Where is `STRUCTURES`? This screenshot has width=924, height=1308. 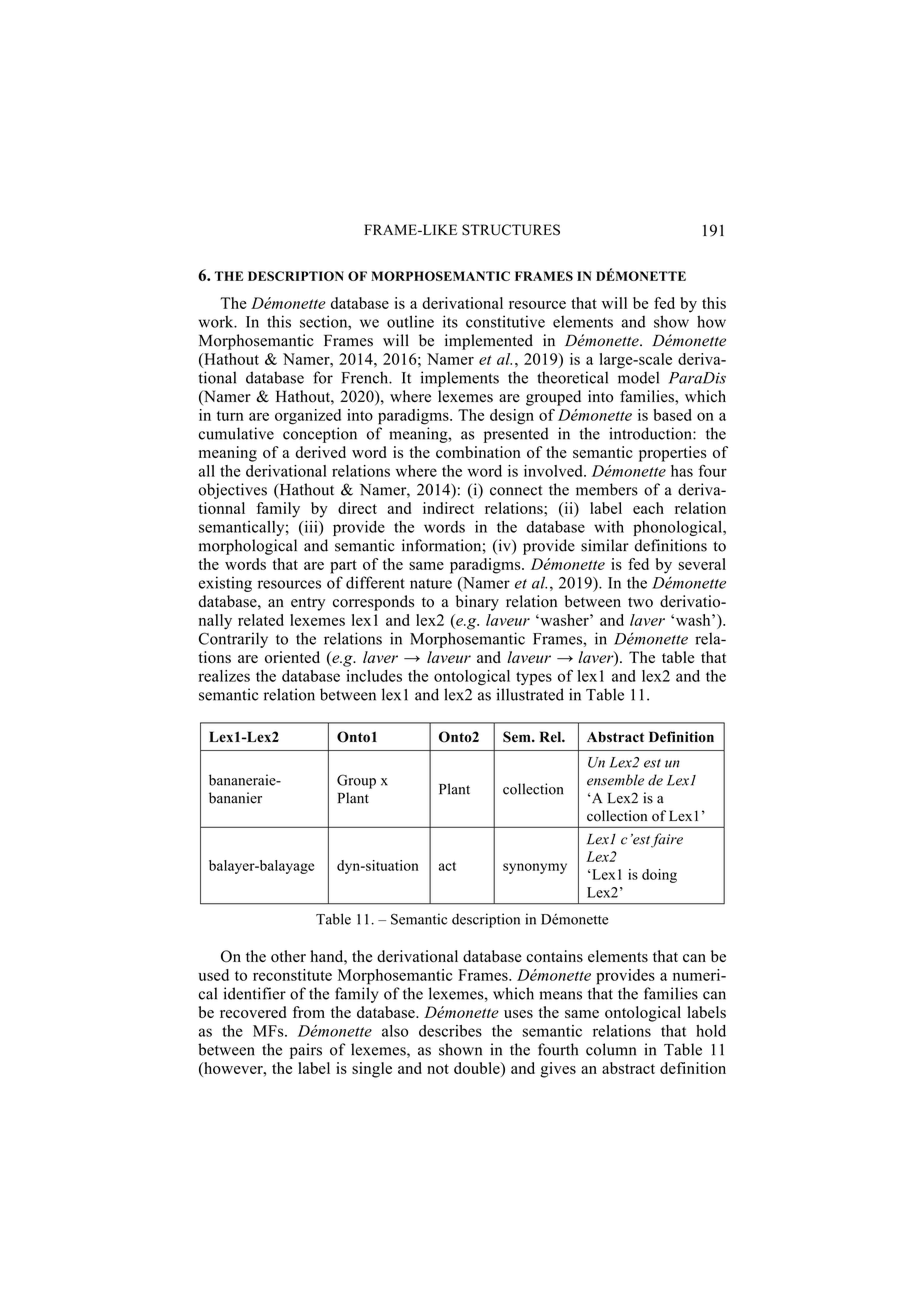 STRUCTURES is located at coordinates (511, 230).
